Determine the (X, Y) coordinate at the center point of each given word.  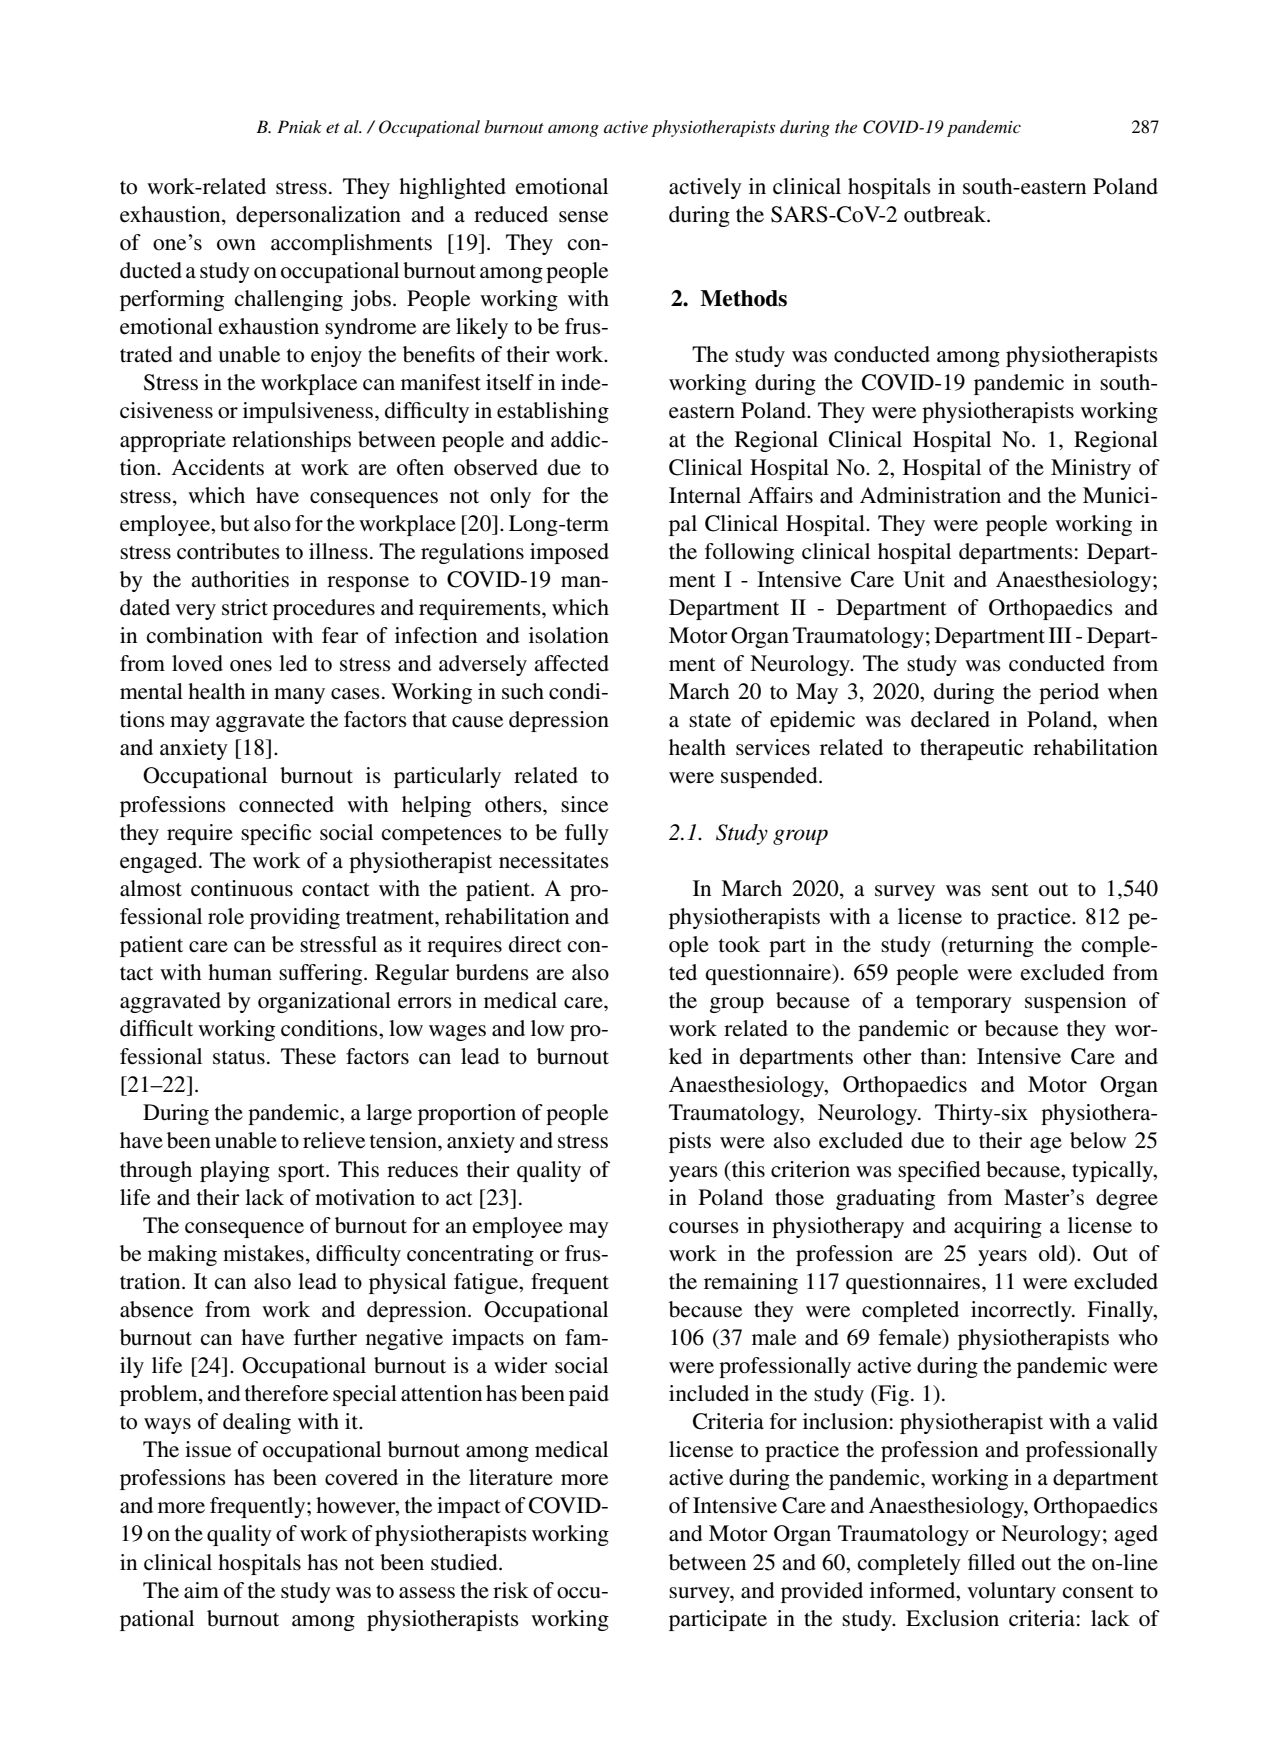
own (236, 245)
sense (583, 217)
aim (201, 1590)
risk (511, 1590)
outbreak (946, 214)
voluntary (1011, 1592)
